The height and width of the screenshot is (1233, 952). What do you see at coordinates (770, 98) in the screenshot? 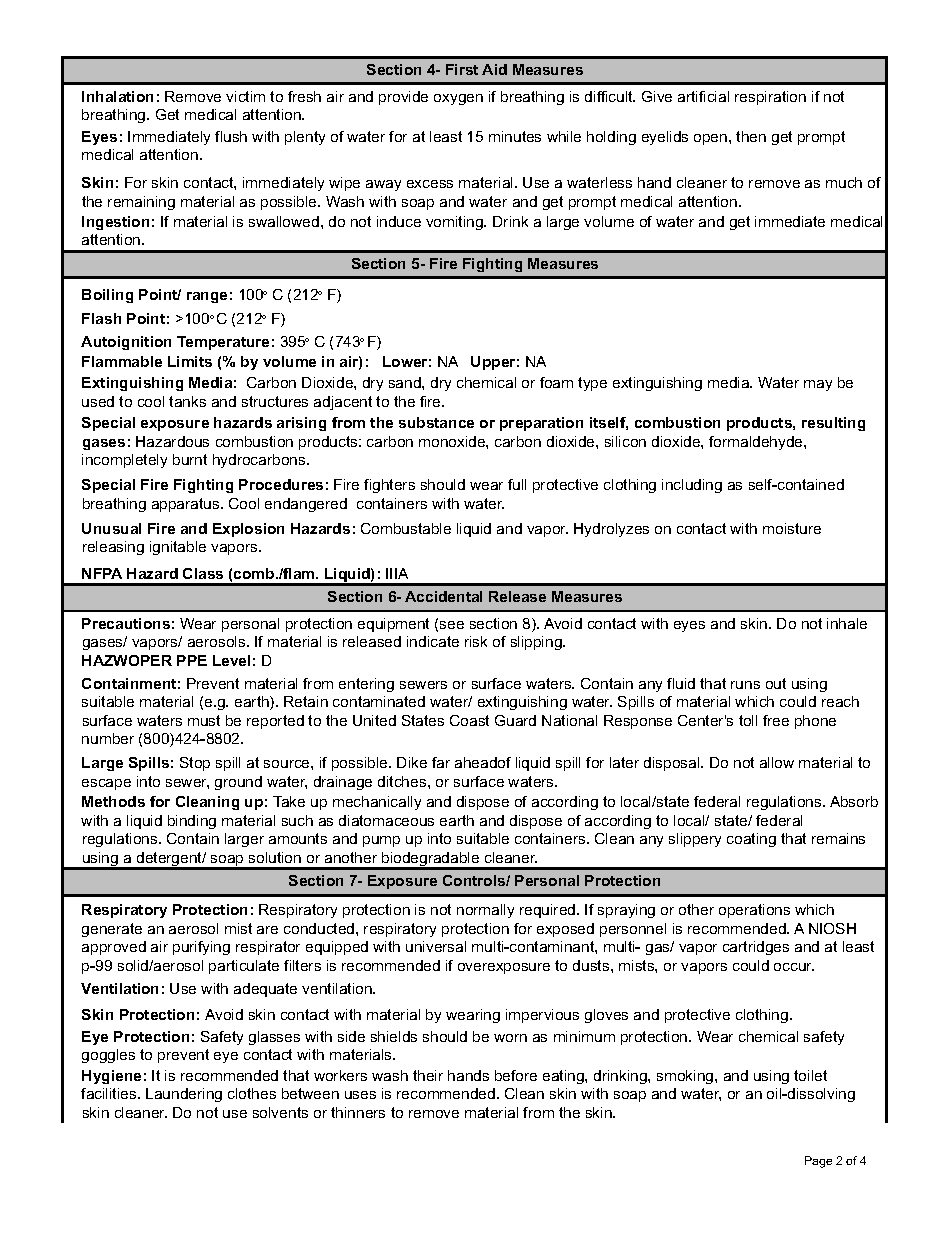
I see `respiration` at bounding box center [770, 98].
